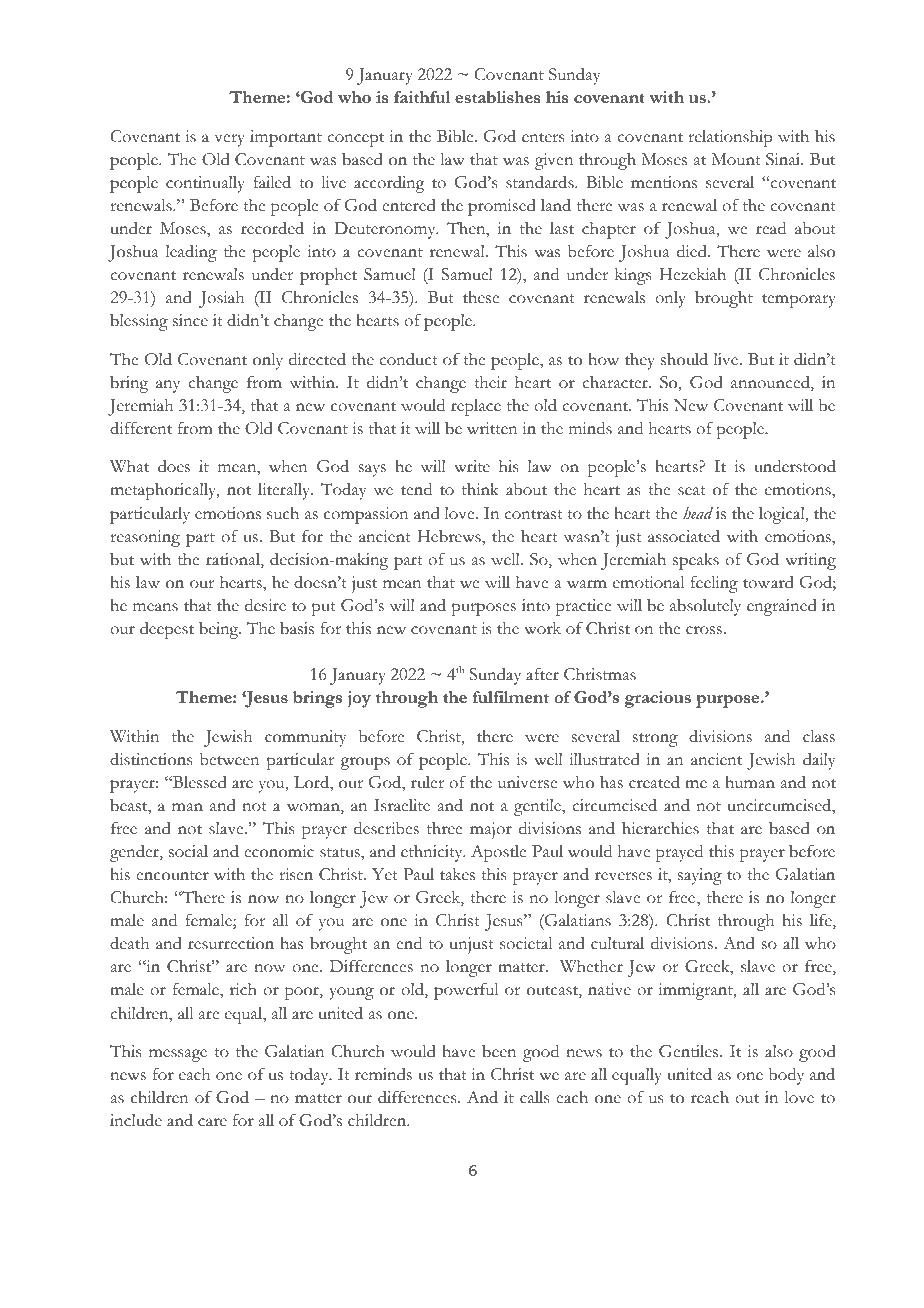  I want to click on think, so click(480, 489).
